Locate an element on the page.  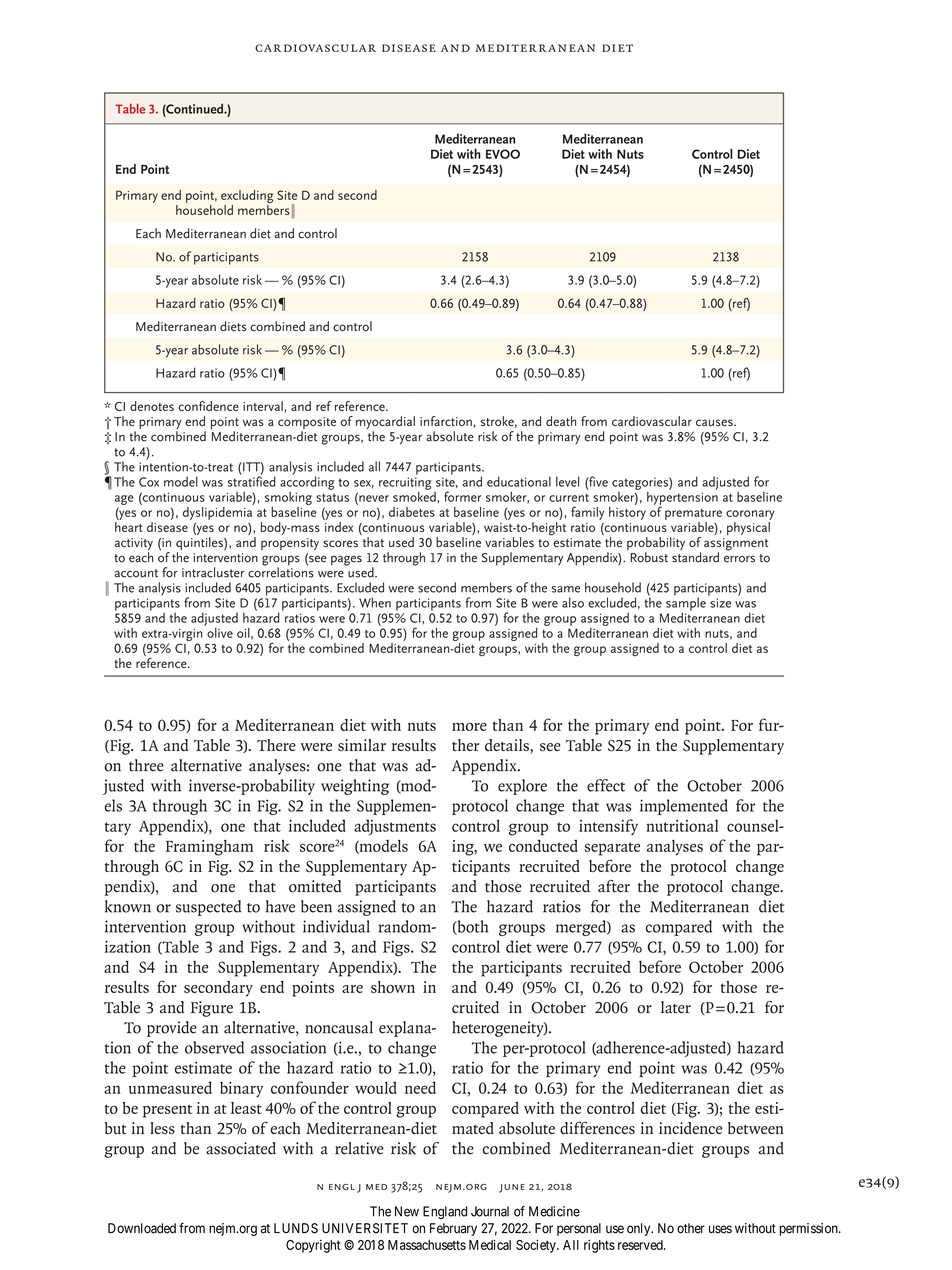
Downloaded is located at coordinates (142, 1228).
